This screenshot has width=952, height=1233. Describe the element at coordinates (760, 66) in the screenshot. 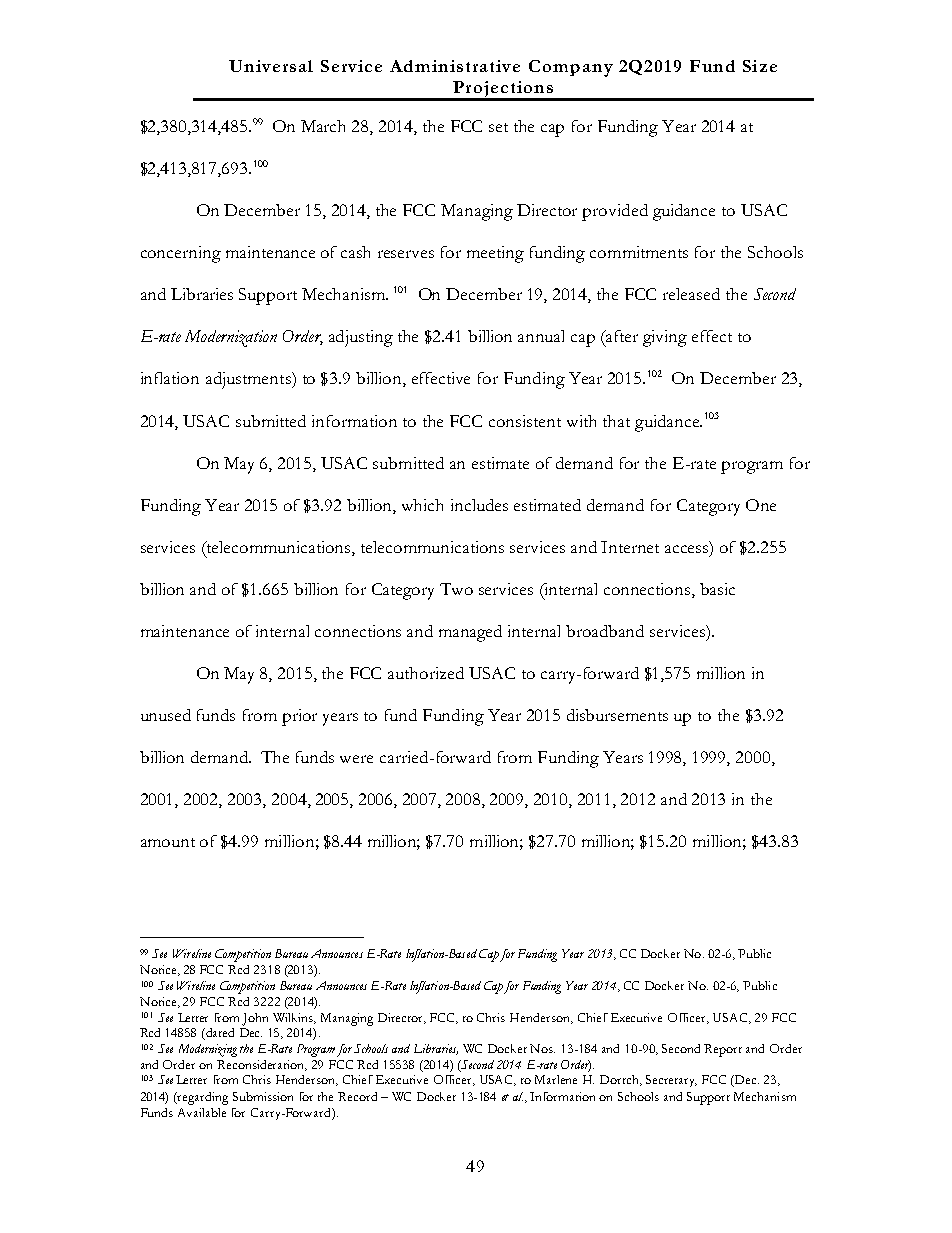

I see `Size` at that location.
